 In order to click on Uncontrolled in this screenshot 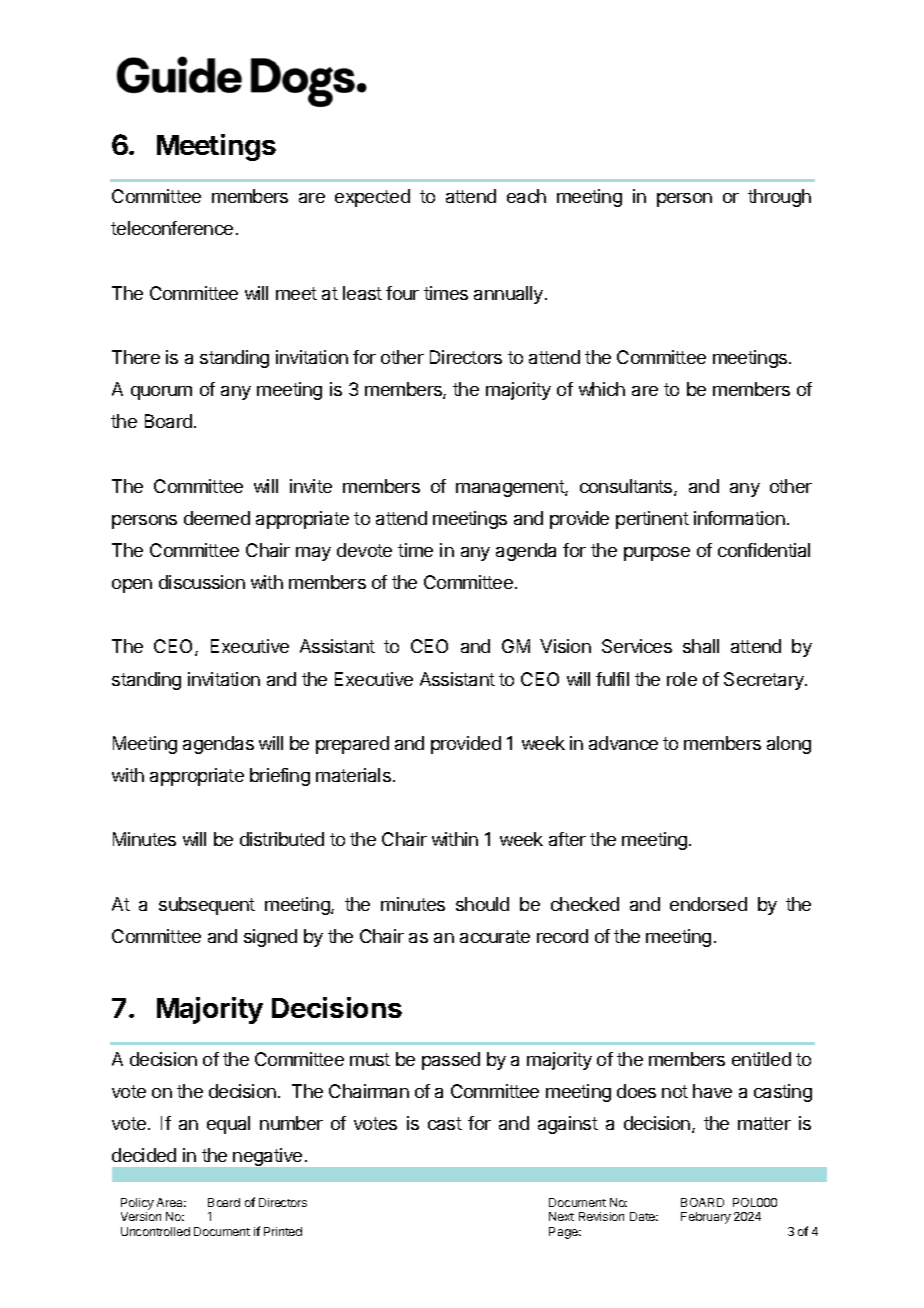, I will do `click(155, 1231)`.
